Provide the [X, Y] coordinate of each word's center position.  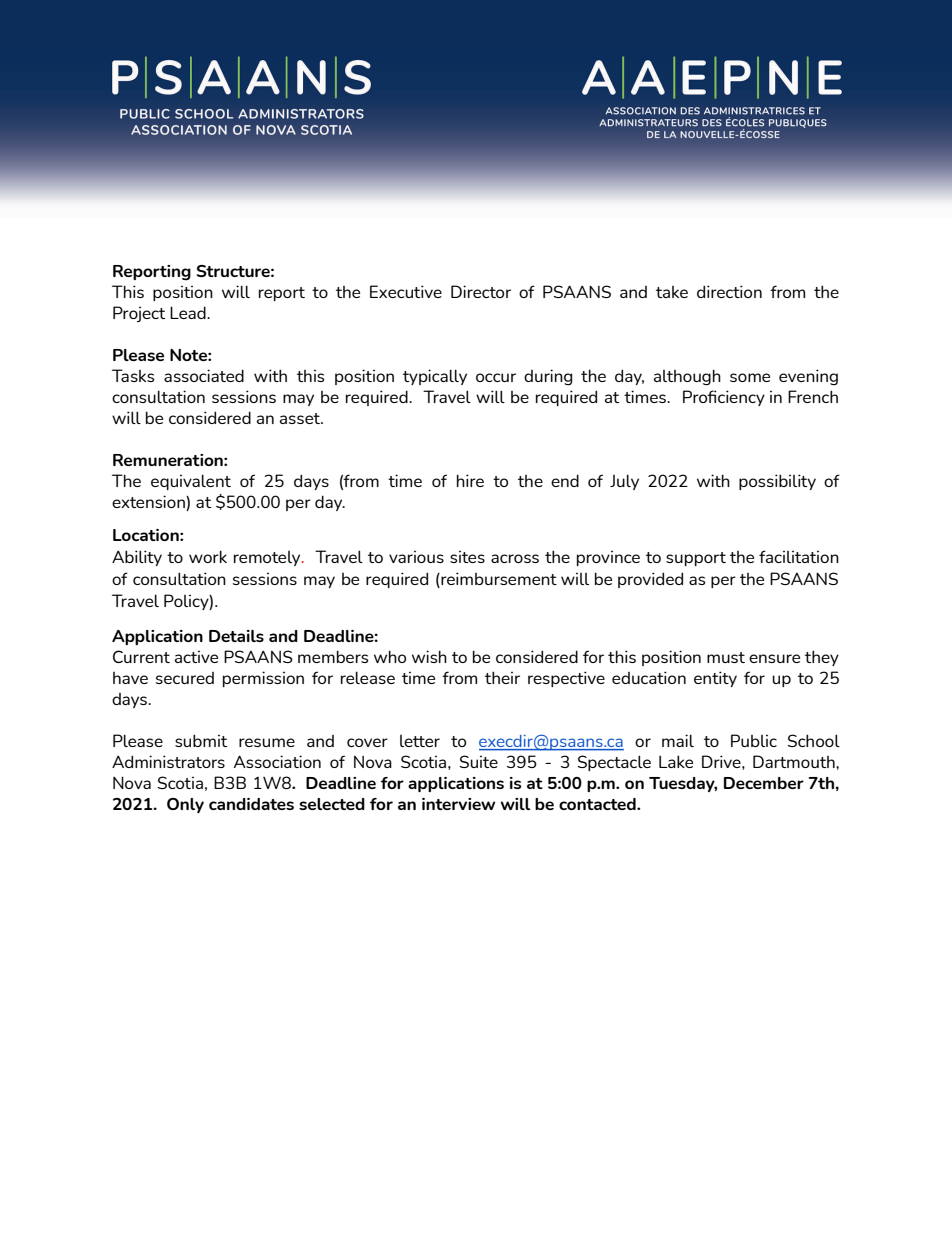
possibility [777, 482]
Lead [189, 312]
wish [429, 656]
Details [236, 636]
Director [481, 291]
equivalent [191, 482]
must [726, 657]
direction [729, 291]
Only [185, 805]
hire [470, 480]
